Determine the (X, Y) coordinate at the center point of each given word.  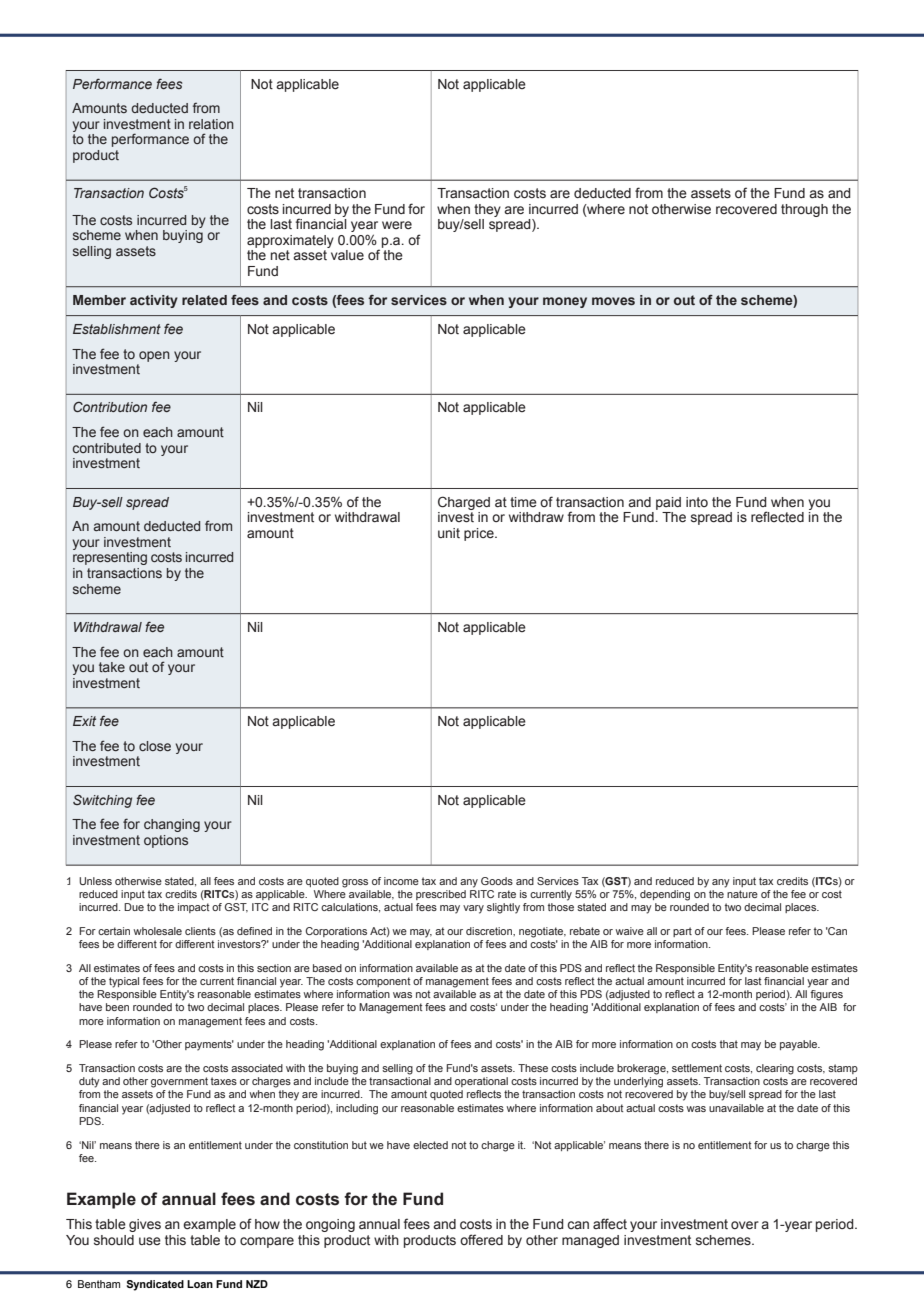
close (155, 746)
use (150, 1241)
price (480, 534)
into (697, 502)
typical (124, 982)
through (804, 210)
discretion (490, 931)
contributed (107, 448)
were (397, 225)
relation (211, 124)
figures (826, 995)
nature (742, 894)
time (523, 502)
